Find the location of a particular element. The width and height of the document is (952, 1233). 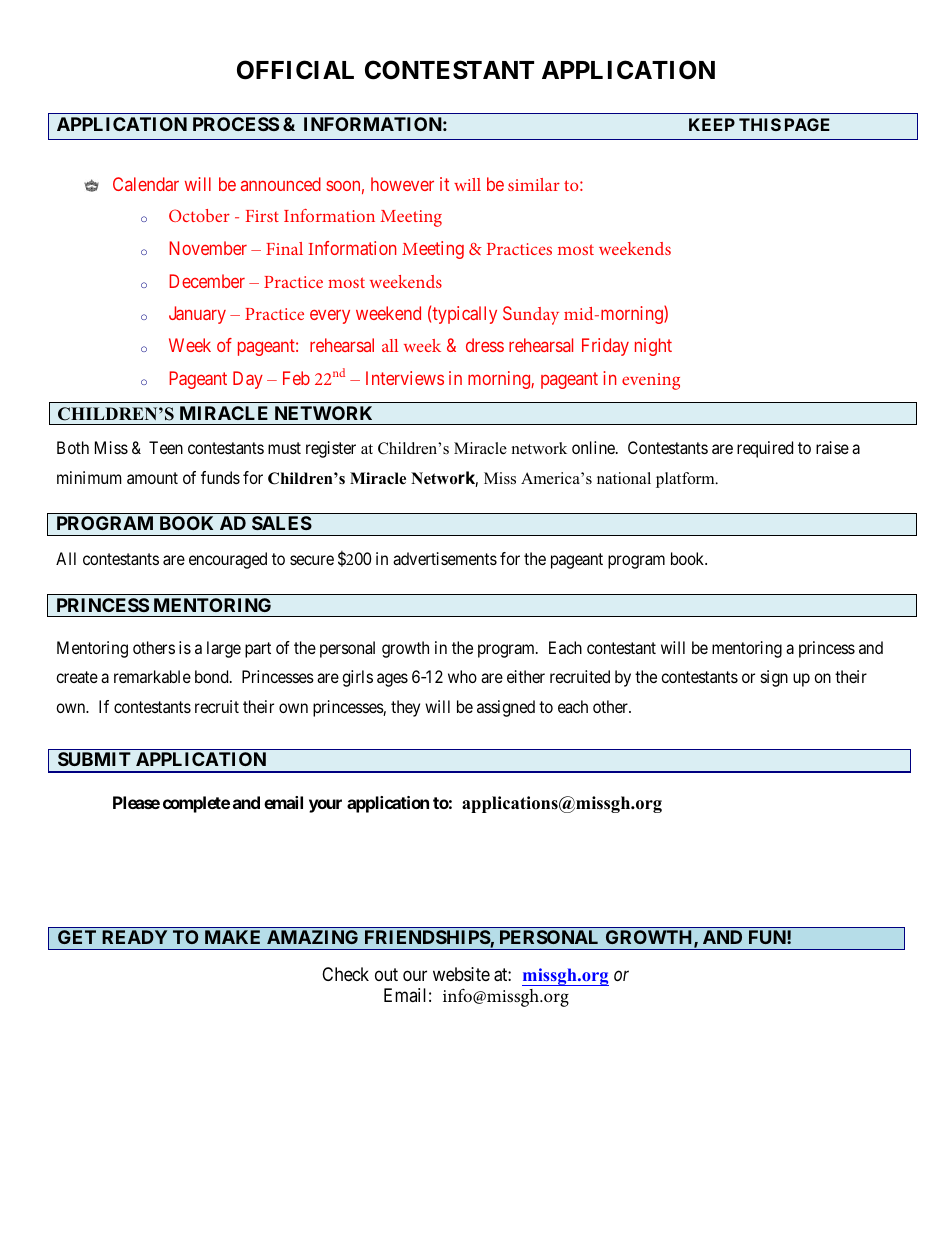

however is located at coordinates (402, 184).
